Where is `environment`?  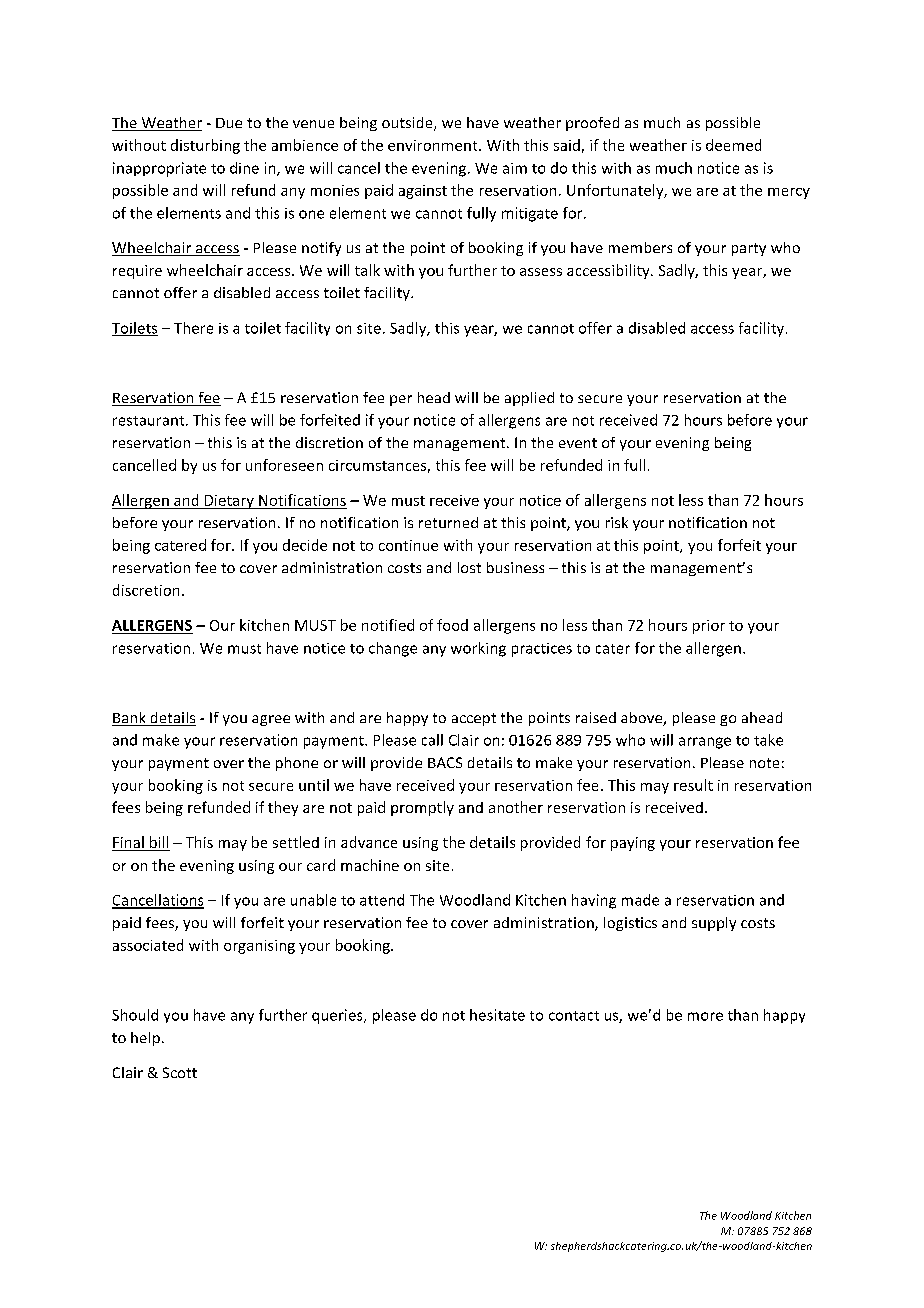
environment is located at coordinates (434, 145).
